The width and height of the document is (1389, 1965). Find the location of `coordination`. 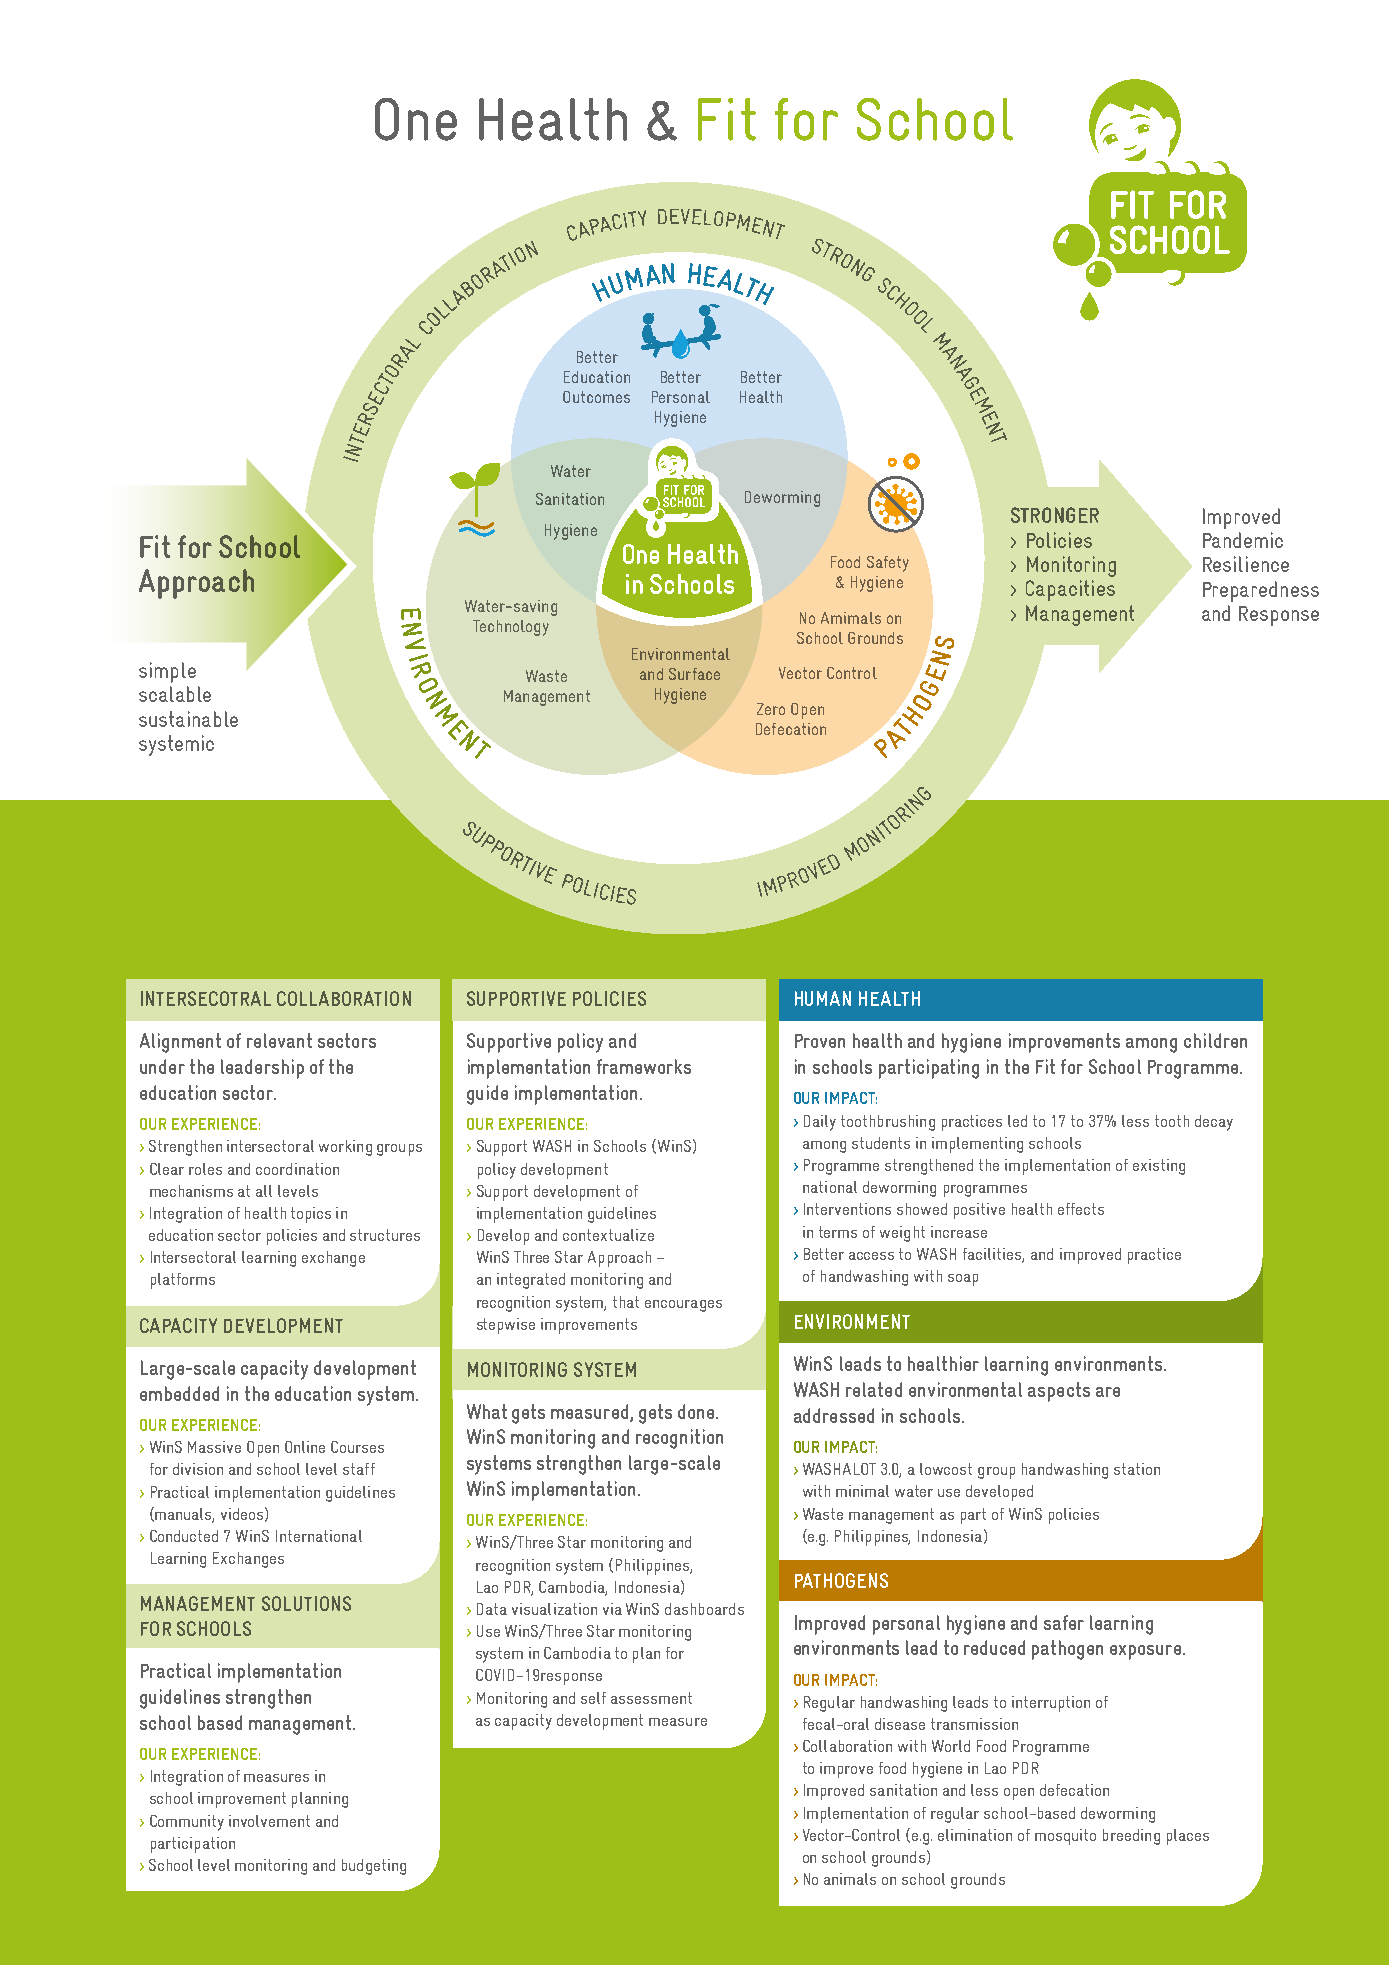

coordination is located at coordinates (297, 1169).
